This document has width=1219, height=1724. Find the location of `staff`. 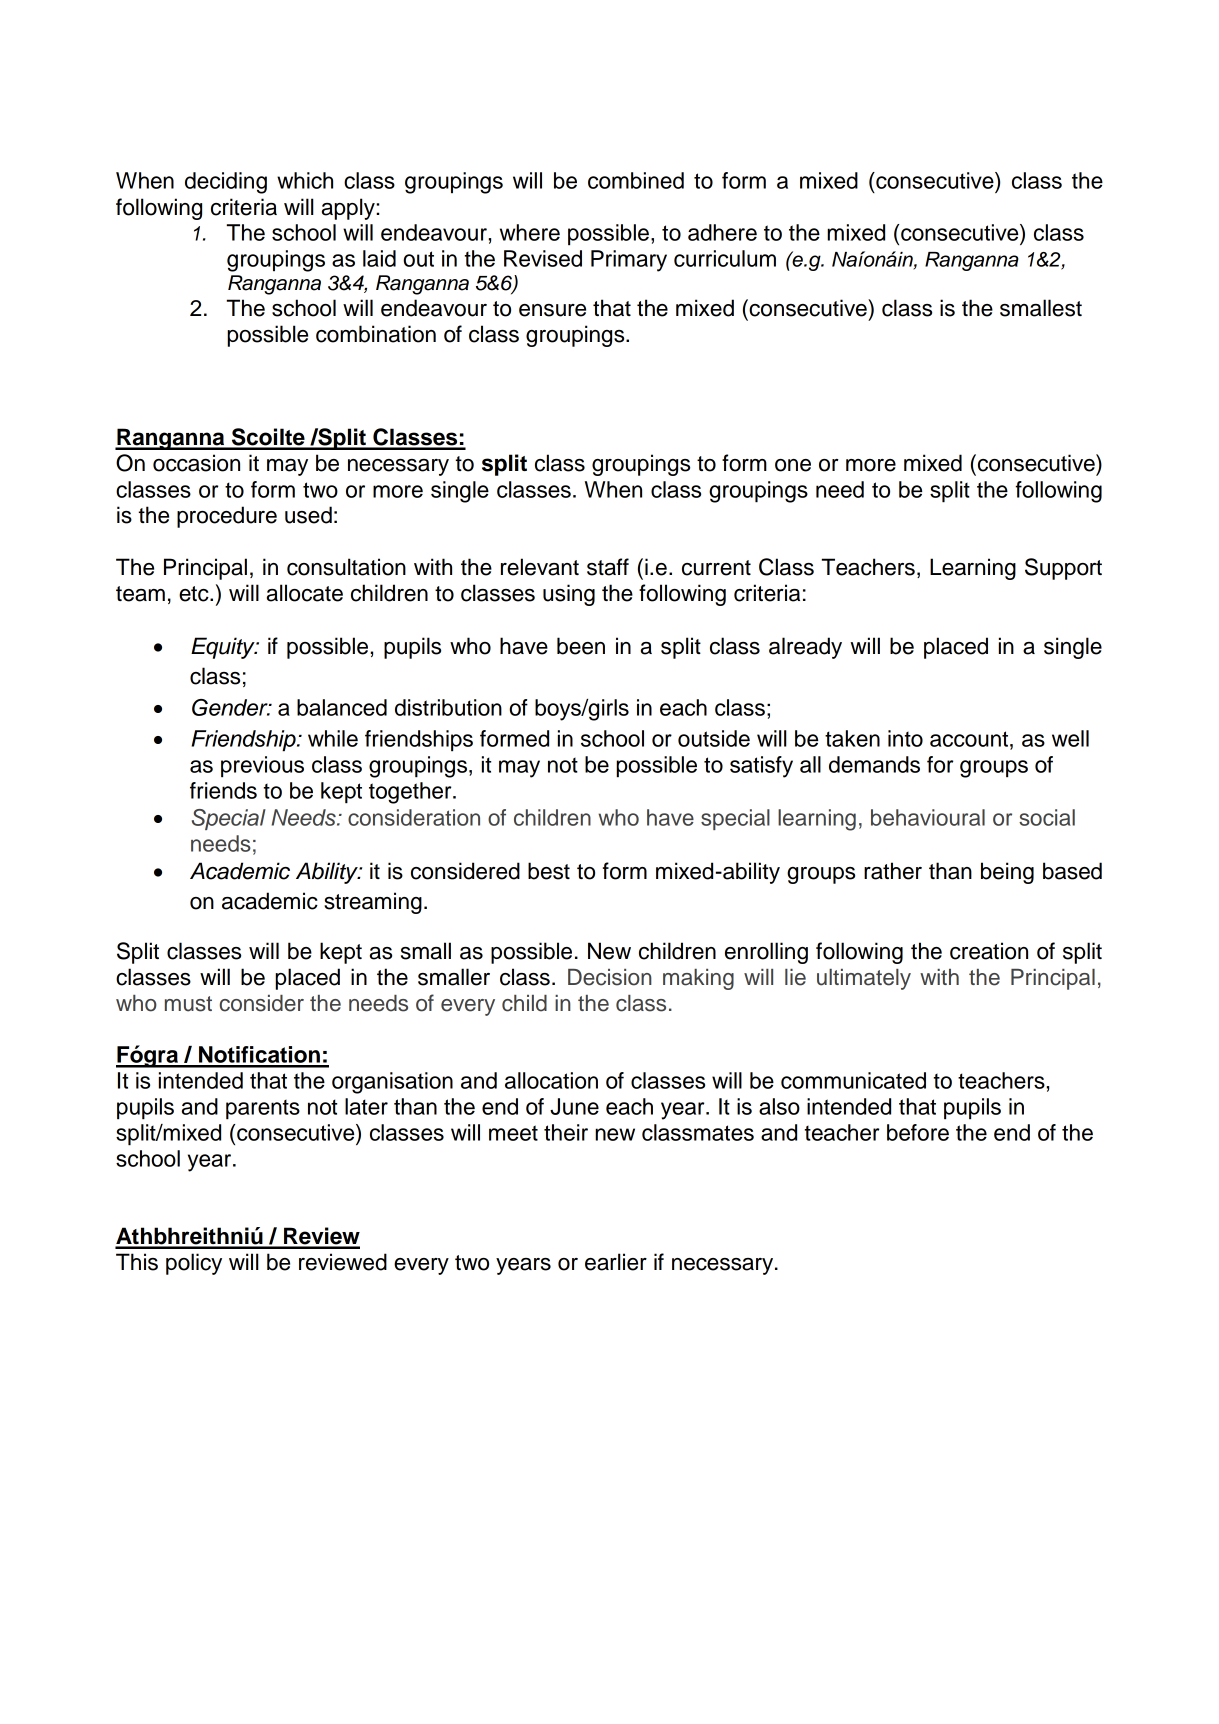

staff is located at coordinates (608, 567).
